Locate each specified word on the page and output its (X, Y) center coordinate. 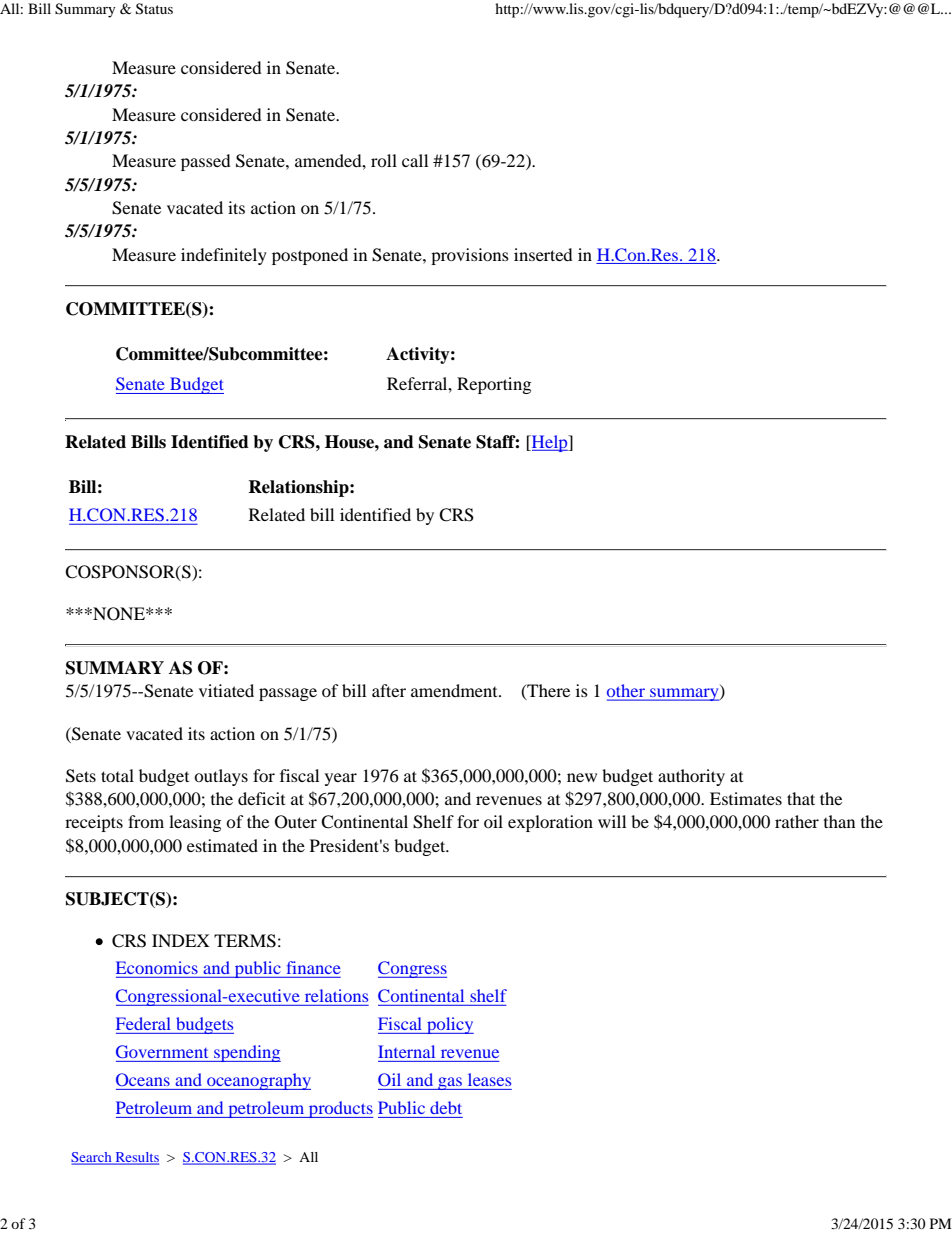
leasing (195, 823)
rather (797, 821)
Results (136, 1158)
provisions (470, 256)
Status (154, 9)
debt (446, 1107)
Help (550, 443)
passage (288, 694)
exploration (550, 823)
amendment (455, 690)
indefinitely (224, 256)
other (627, 692)
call (415, 160)
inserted (543, 254)
